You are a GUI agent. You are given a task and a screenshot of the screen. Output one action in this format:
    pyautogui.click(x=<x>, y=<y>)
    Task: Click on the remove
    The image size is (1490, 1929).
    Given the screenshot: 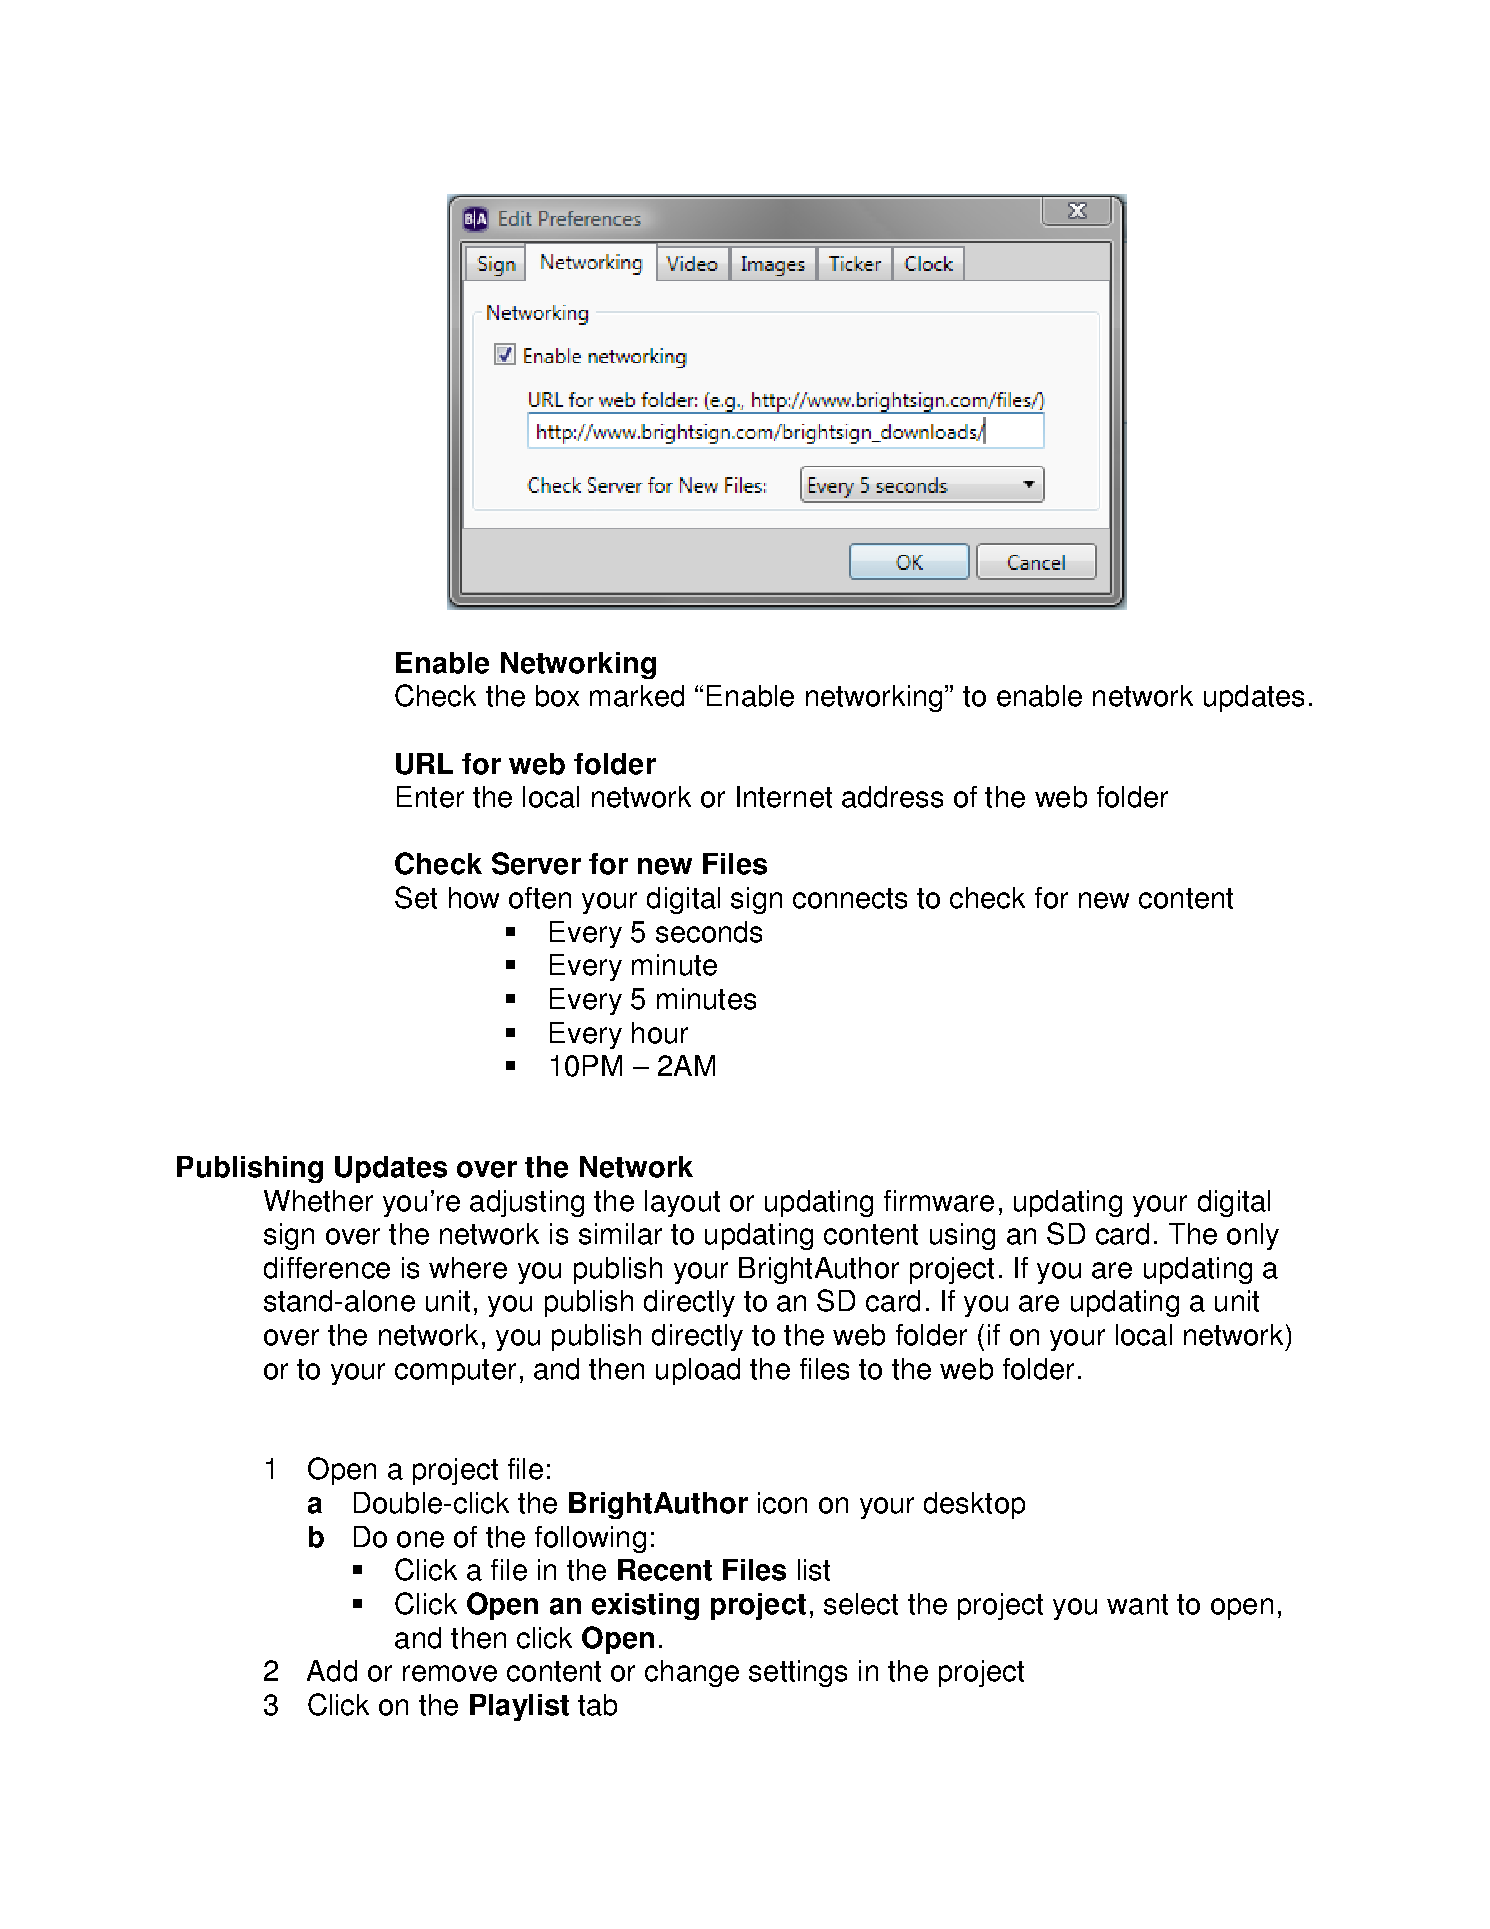 What is the action you would take?
    pyautogui.click(x=450, y=1673)
